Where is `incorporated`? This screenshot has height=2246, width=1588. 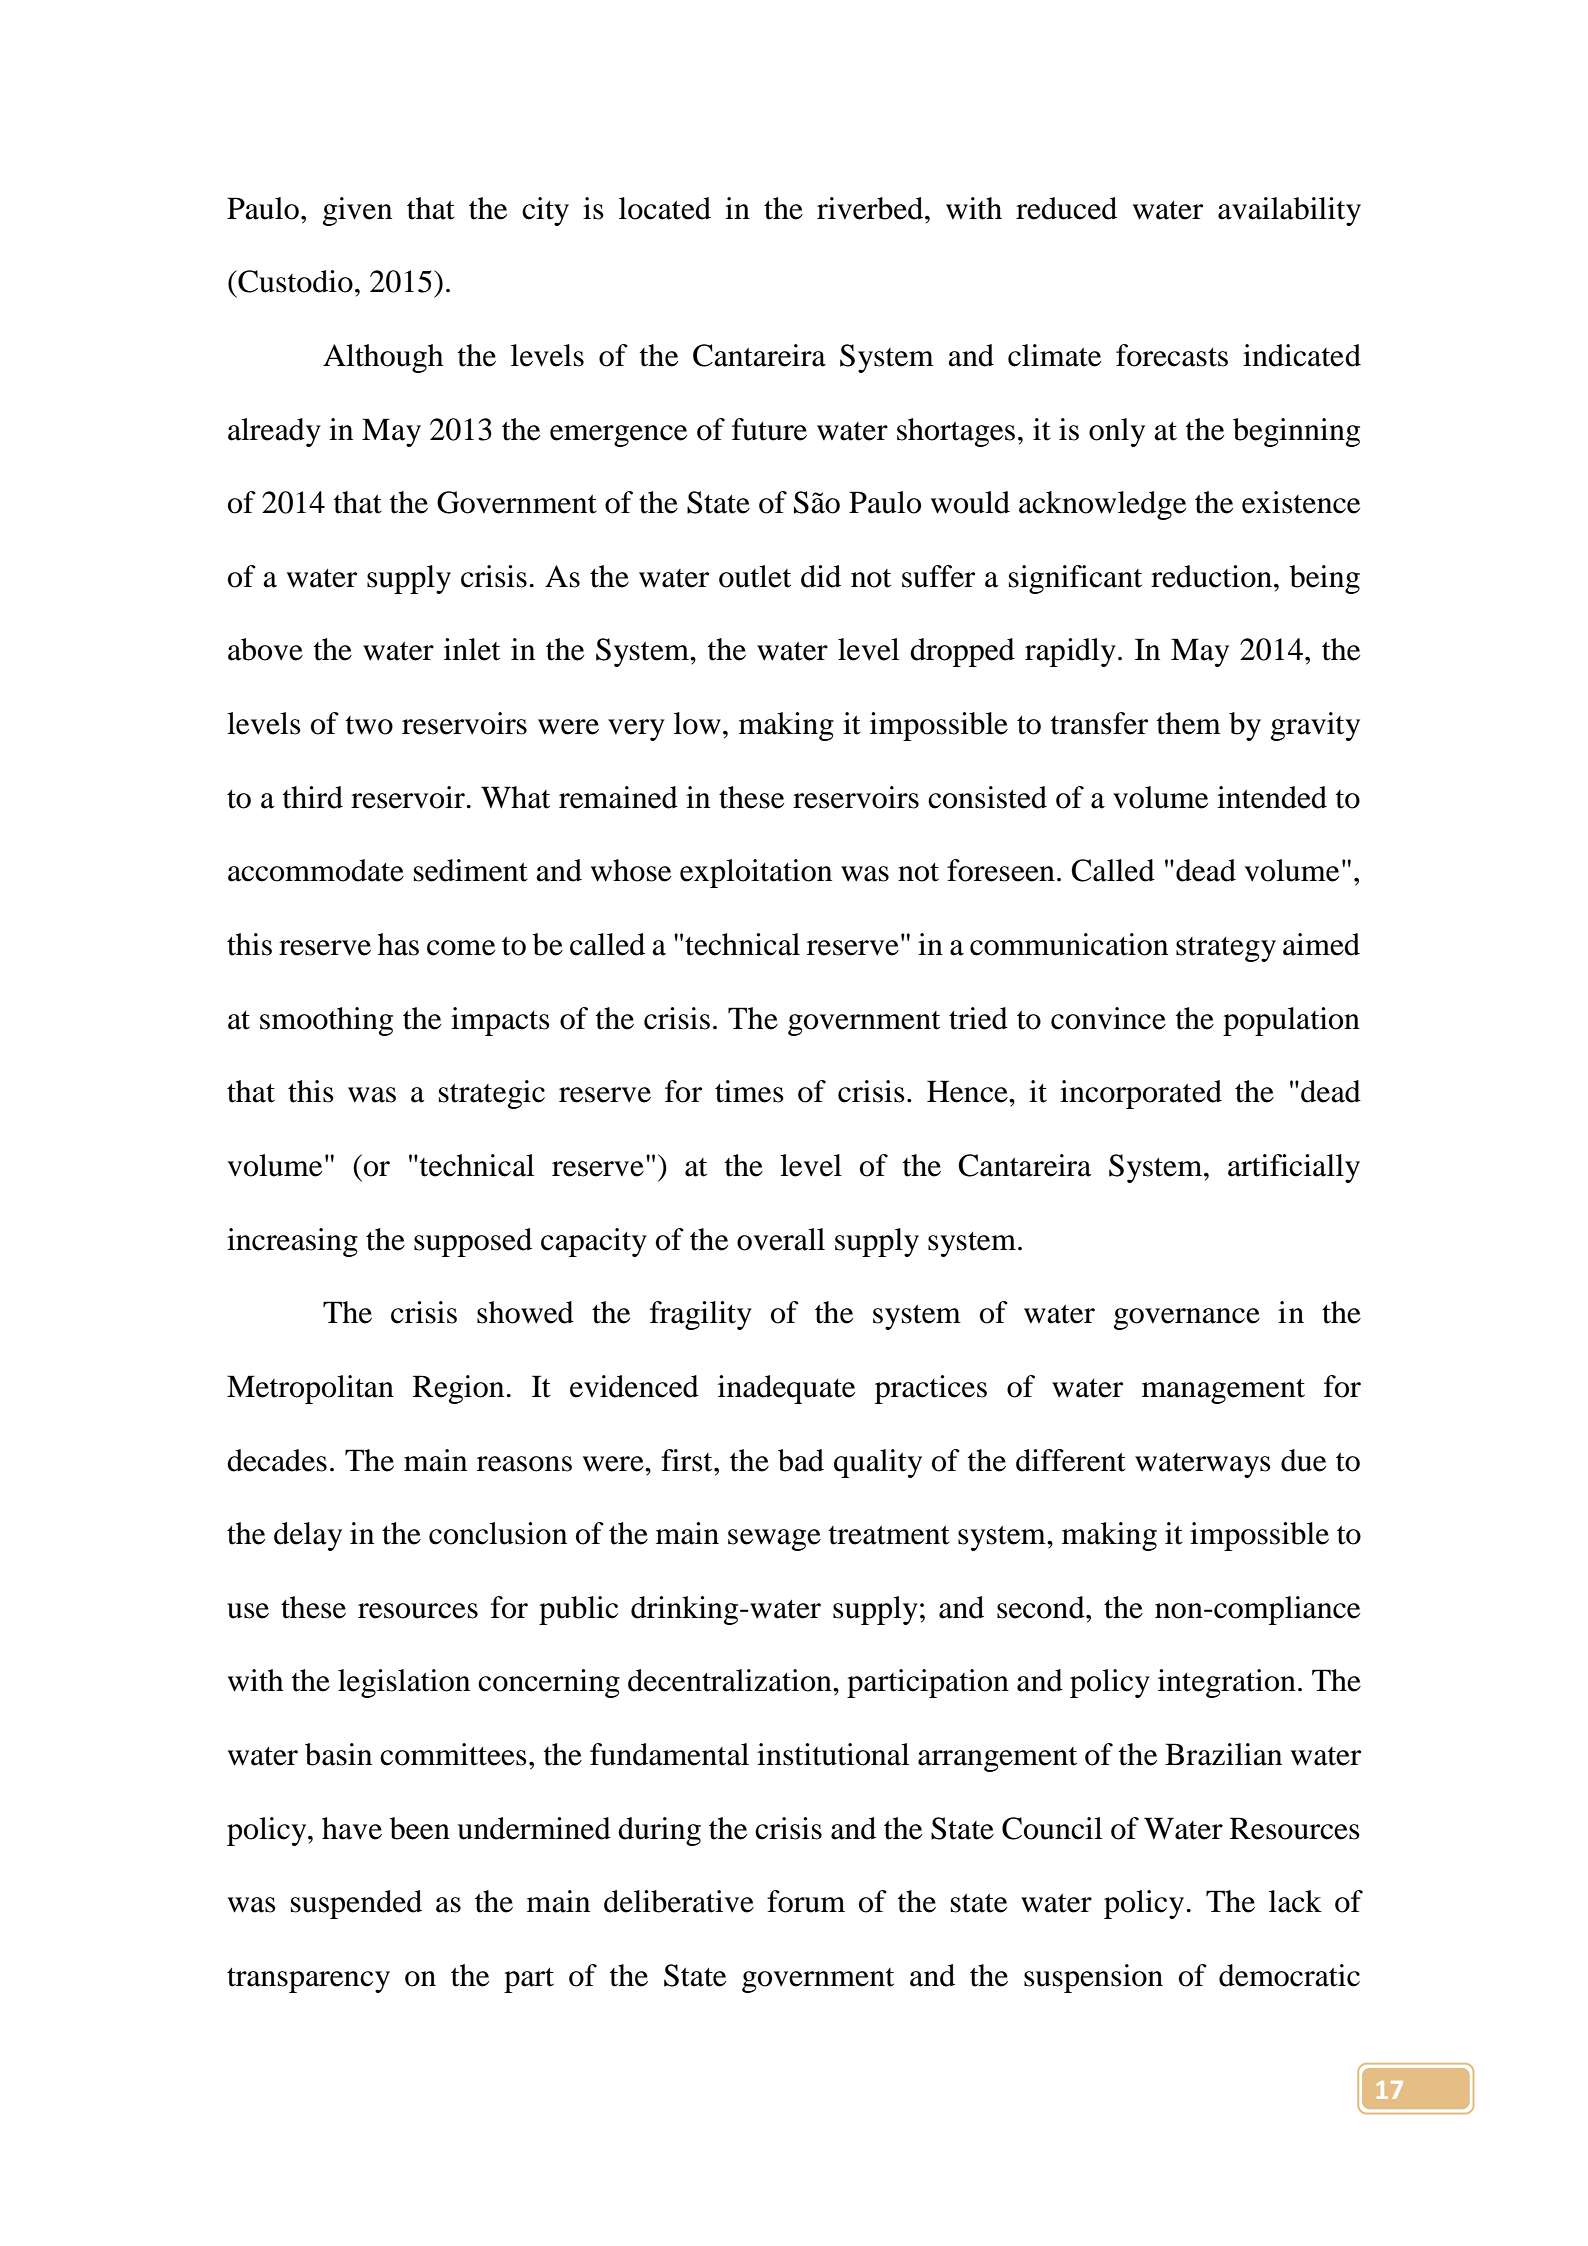 incorporated is located at coordinates (1141, 1094).
